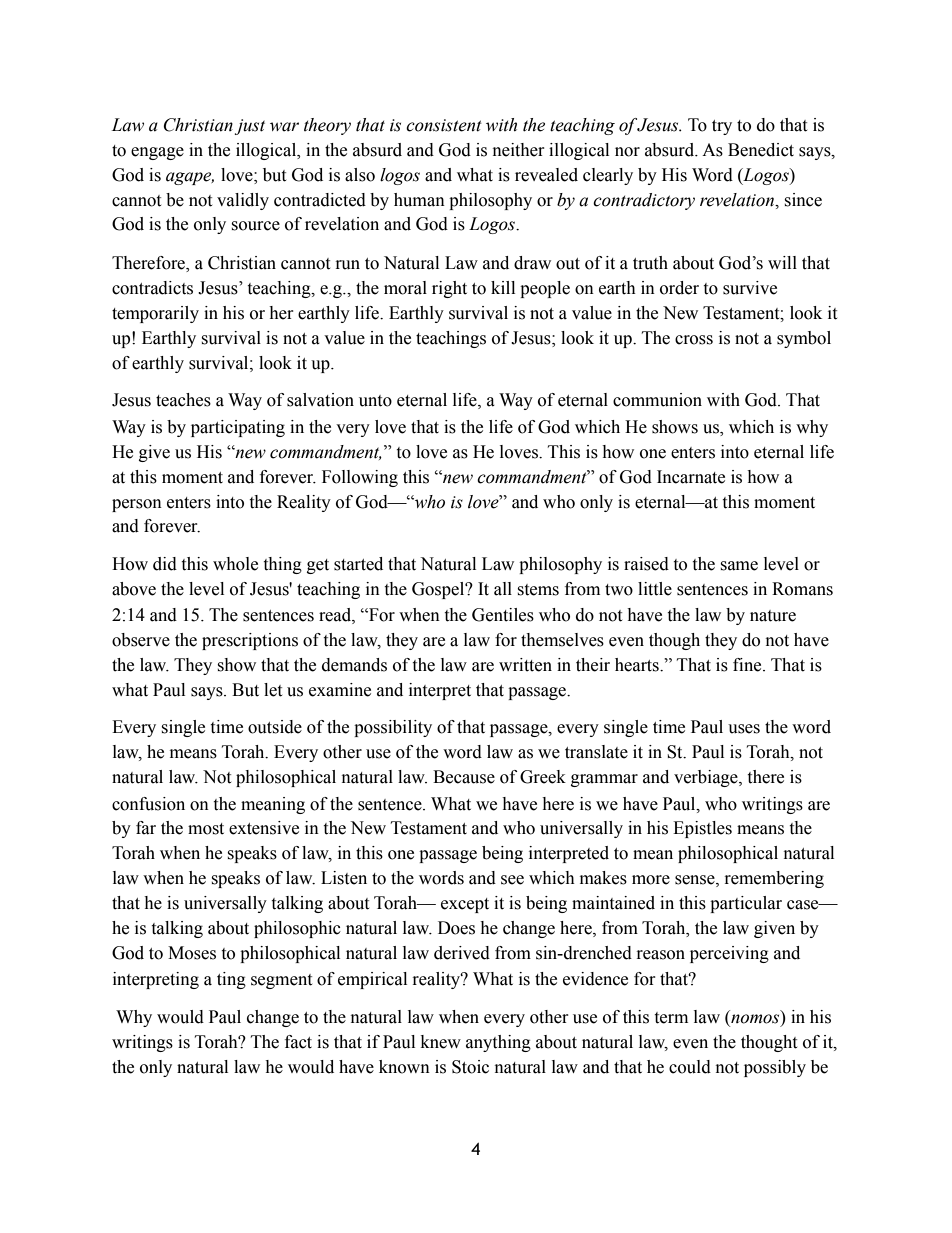 The height and width of the document is (1233, 952). I want to click on try, so click(722, 127).
